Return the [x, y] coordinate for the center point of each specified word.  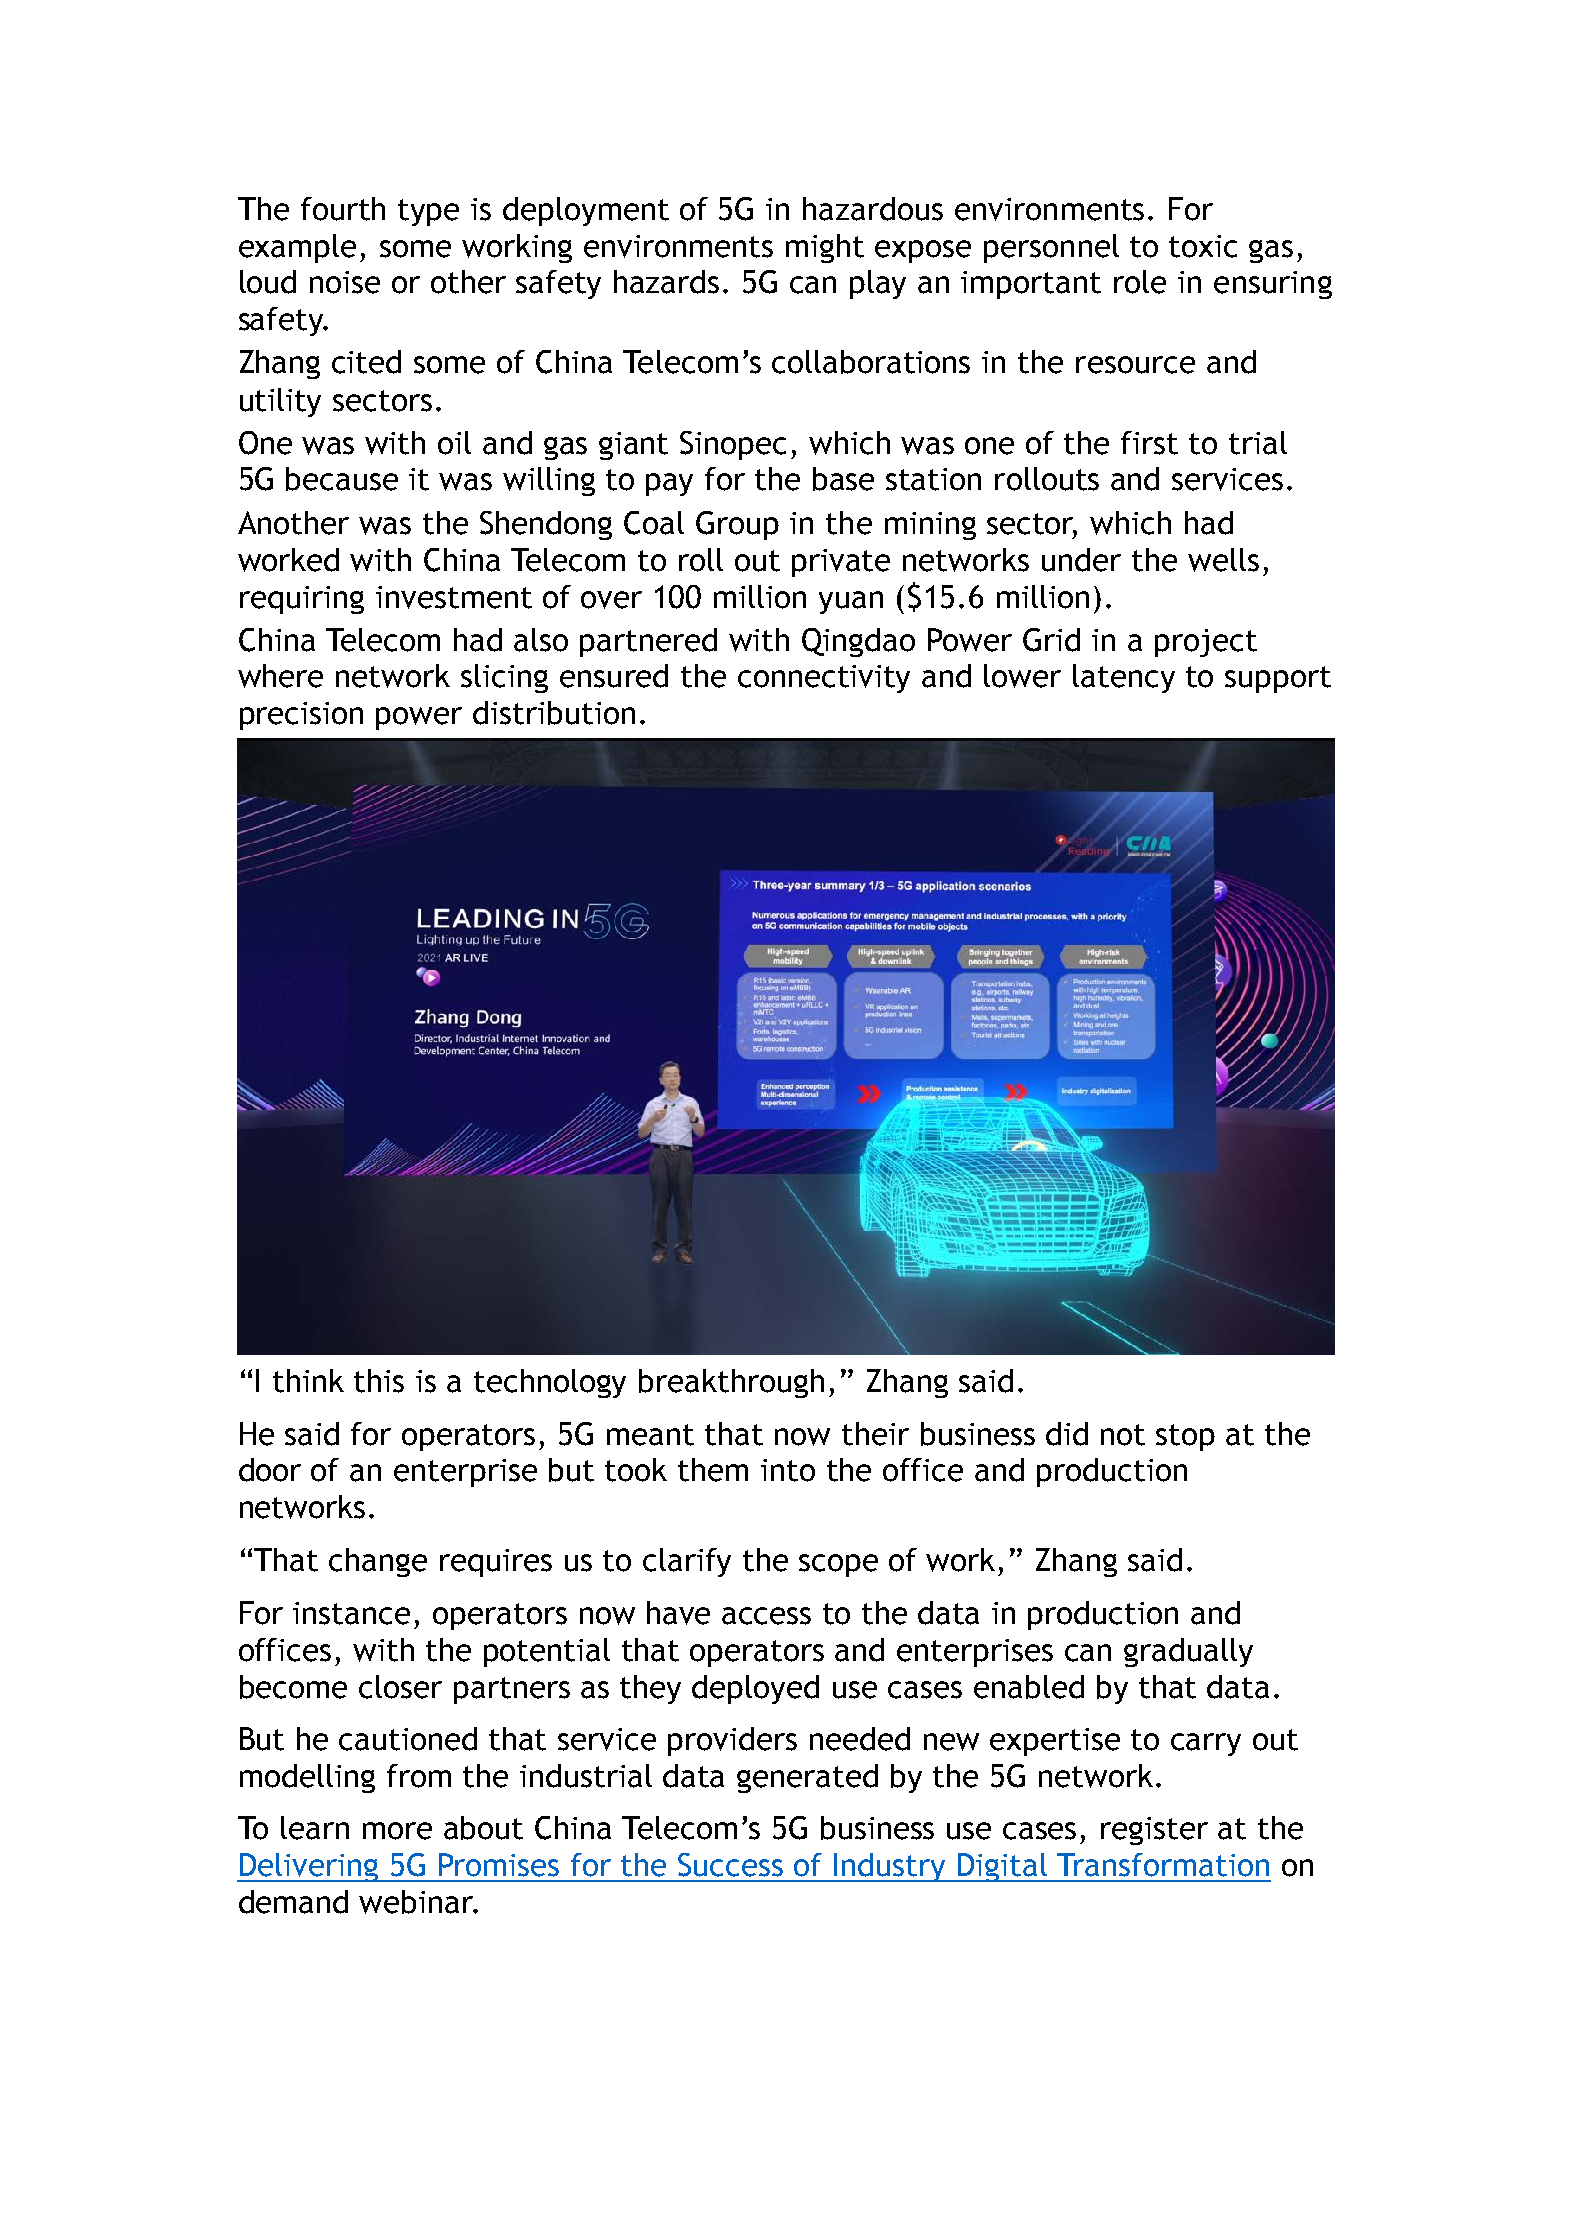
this [379, 1381]
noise [345, 282]
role [1140, 282]
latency [1124, 678]
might [825, 248]
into [788, 1470]
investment [454, 597]
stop [1185, 1437]
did [1067, 1434]
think [308, 1381]
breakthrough [731, 1383]
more [397, 1831]
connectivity [824, 679]
